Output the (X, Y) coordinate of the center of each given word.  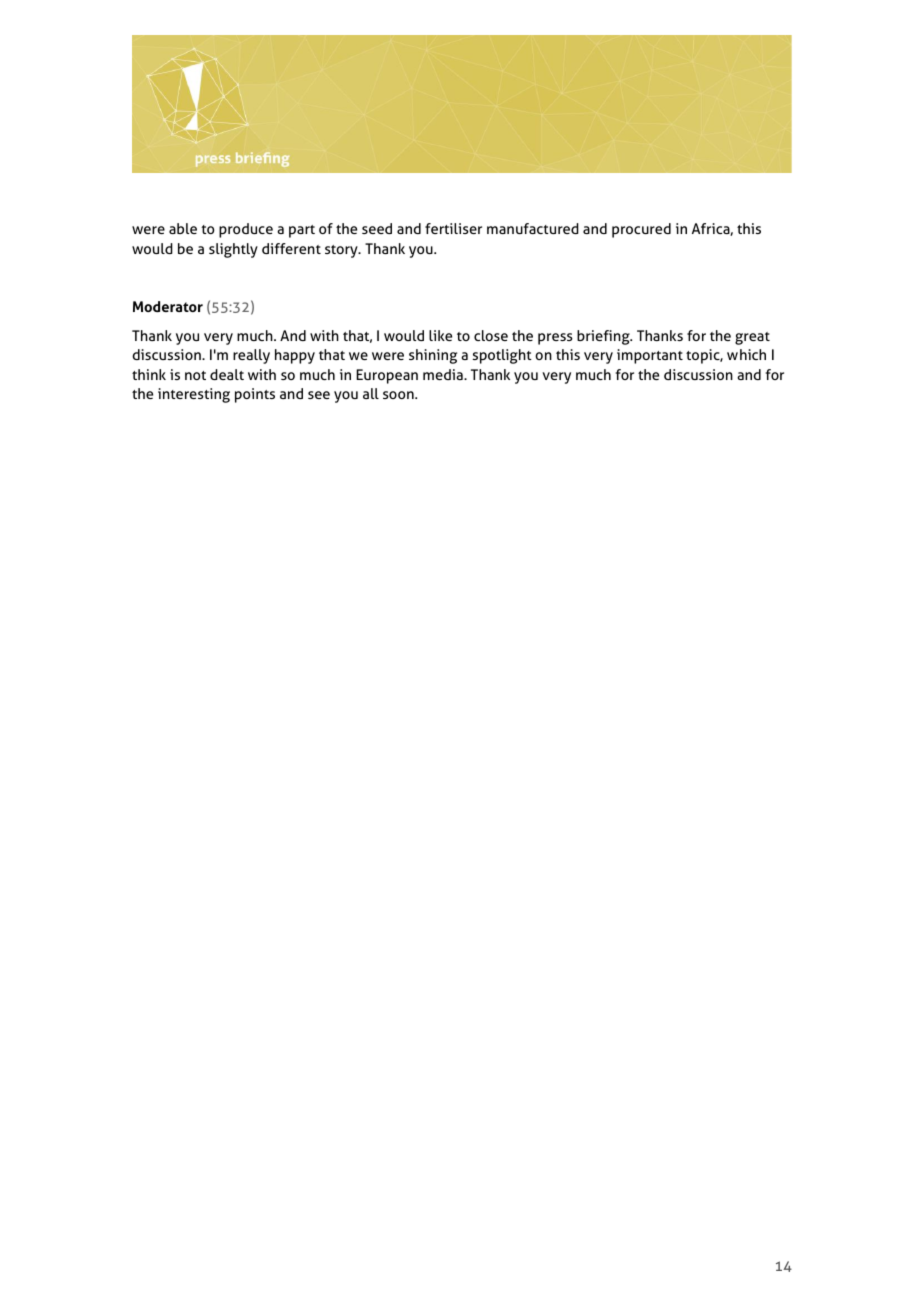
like (440, 335)
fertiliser (453, 228)
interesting (194, 395)
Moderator (168, 306)
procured (641, 230)
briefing (604, 337)
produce (246, 230)
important (650, 356)
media (444, 374)
